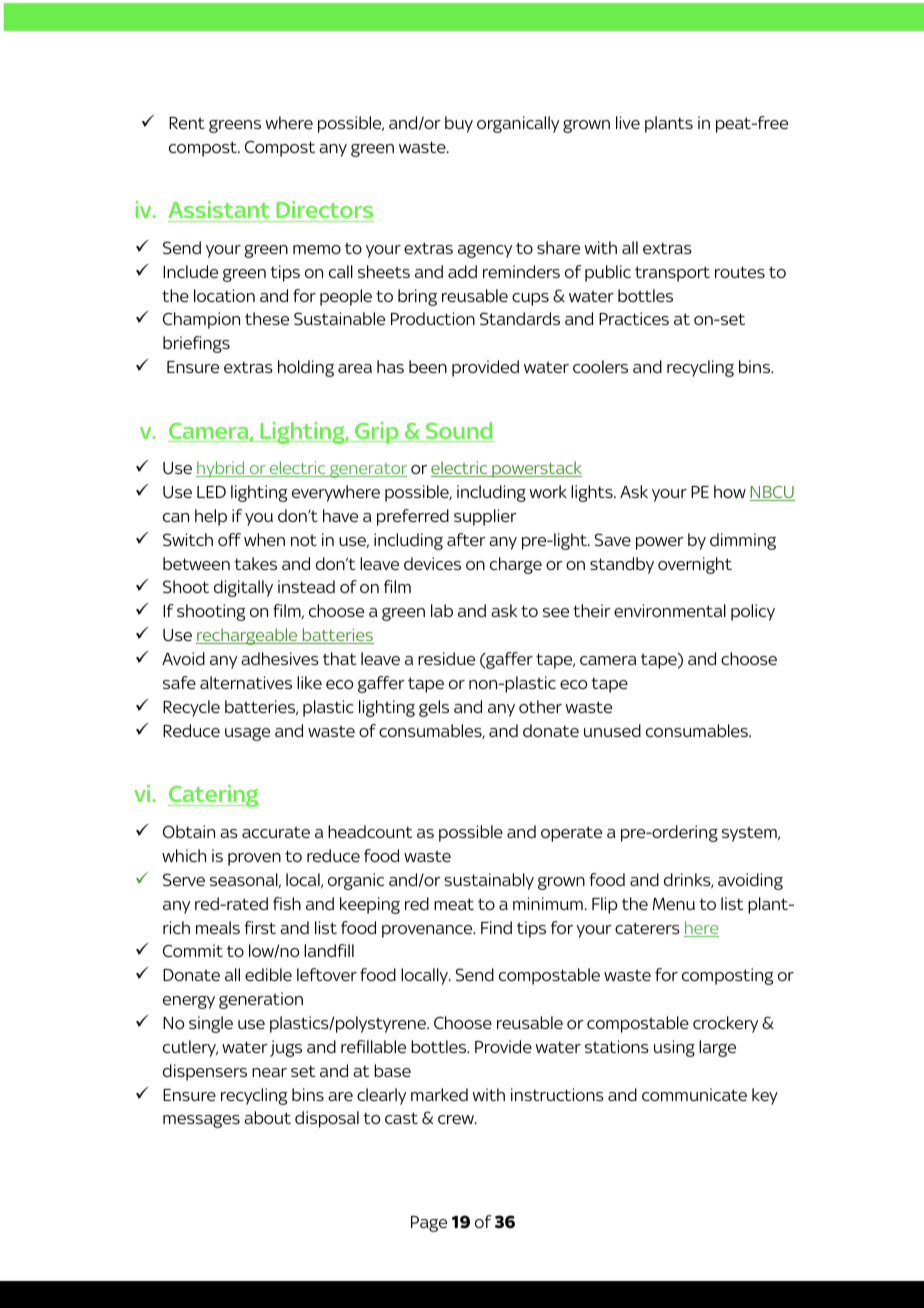 This screenshot has height=1308, width=924. What do you see at coordinates (429, 1224) in the screenshot?
I see `Page` at bounding box center [429, 1224].
